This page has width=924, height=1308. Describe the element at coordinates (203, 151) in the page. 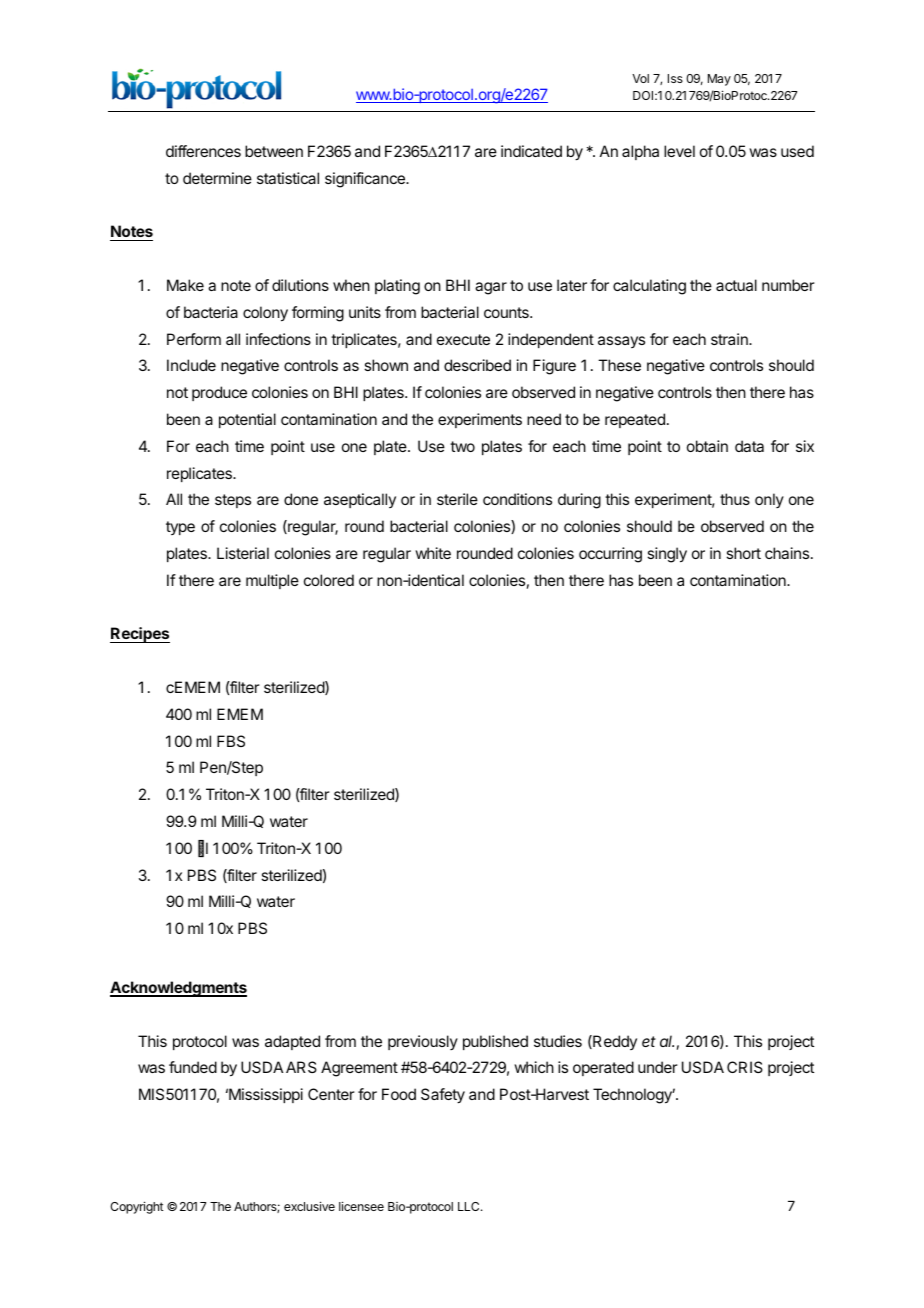

I see `differences` at that location.
